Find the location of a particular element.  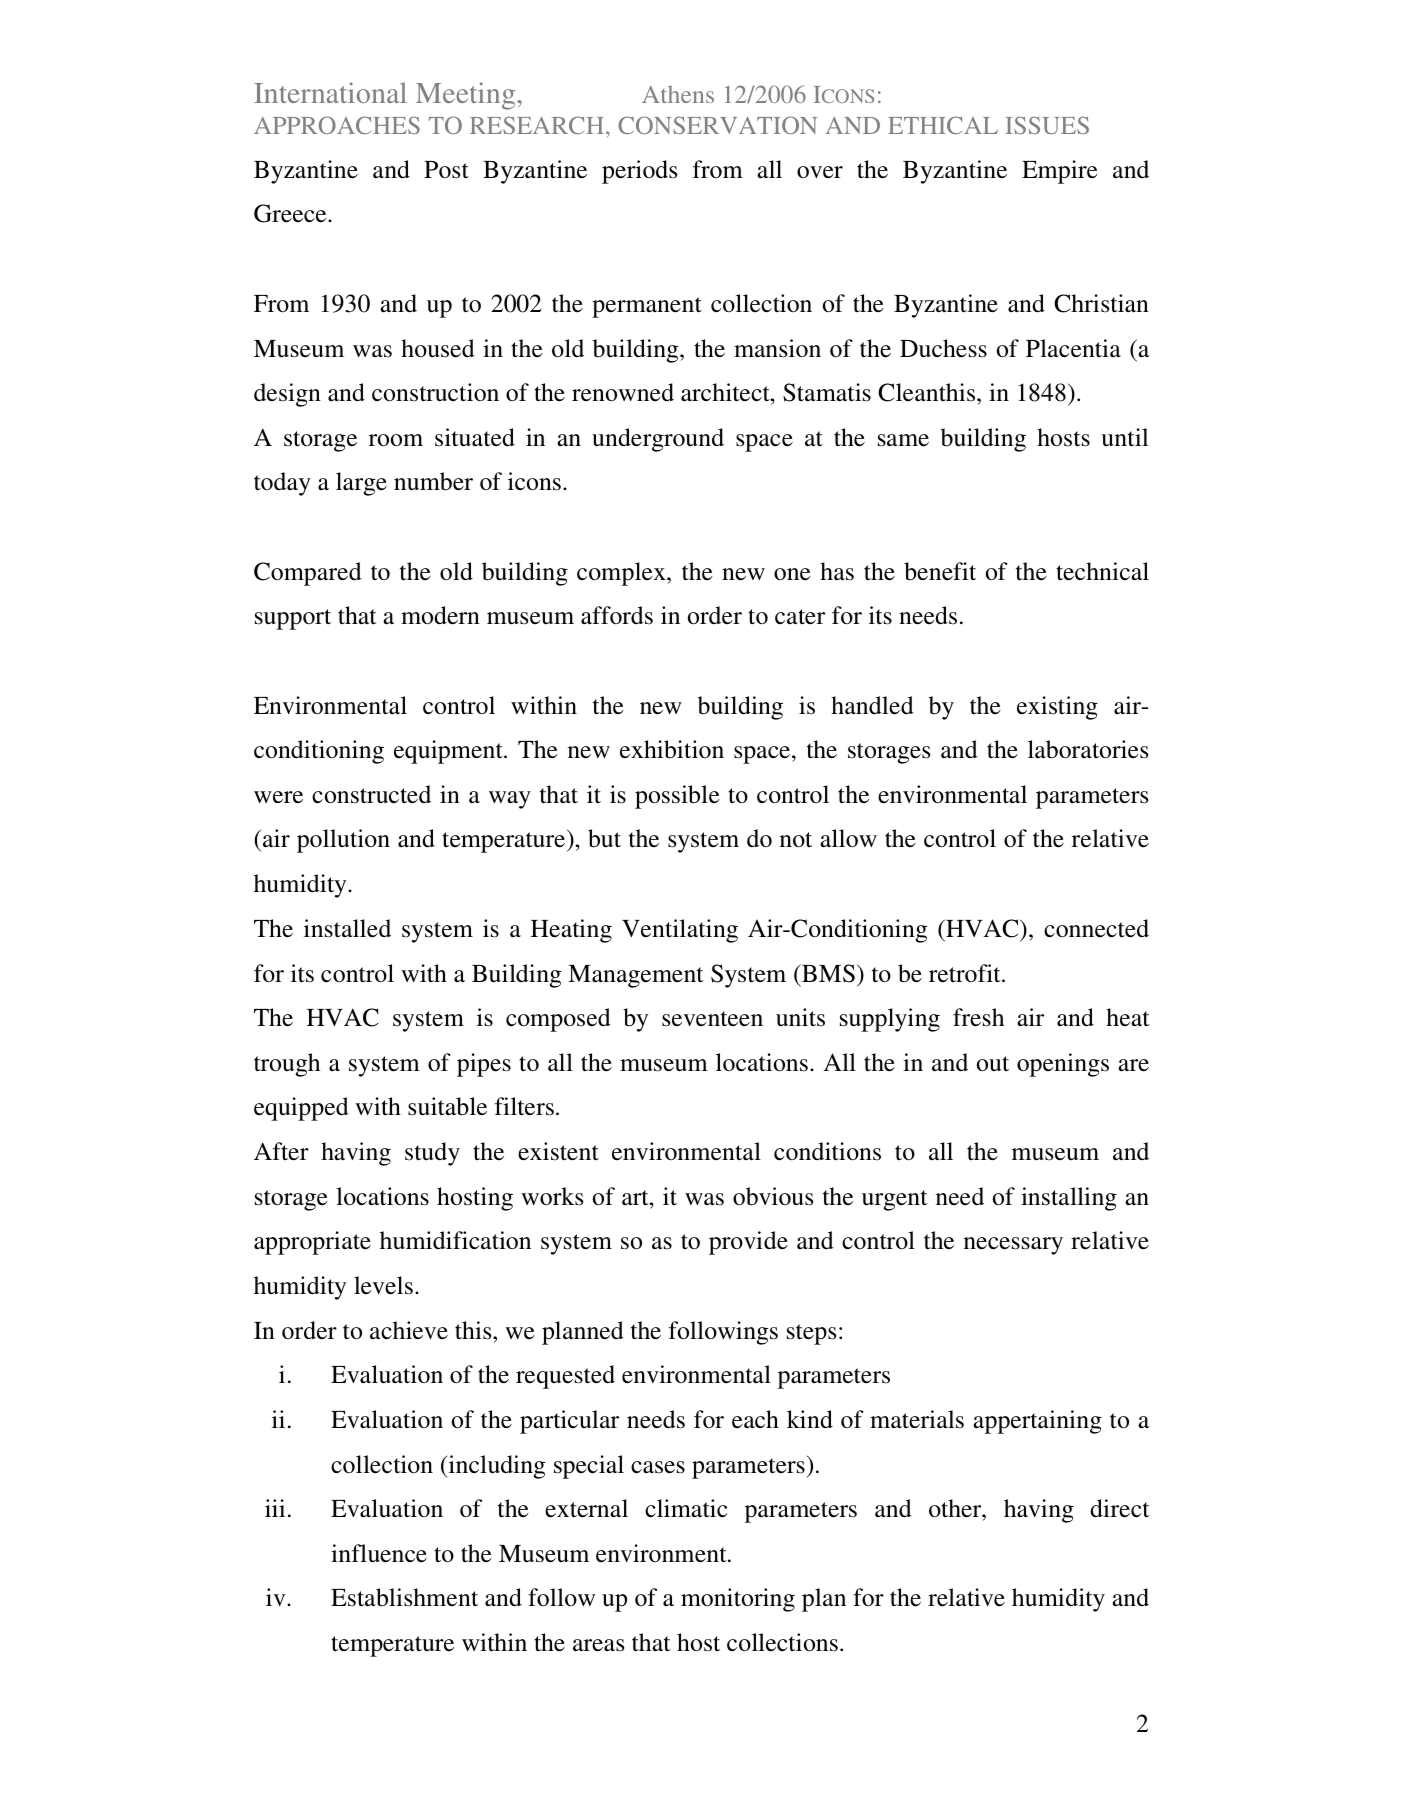

ISSUES is located at coordinates (1047, 125).
